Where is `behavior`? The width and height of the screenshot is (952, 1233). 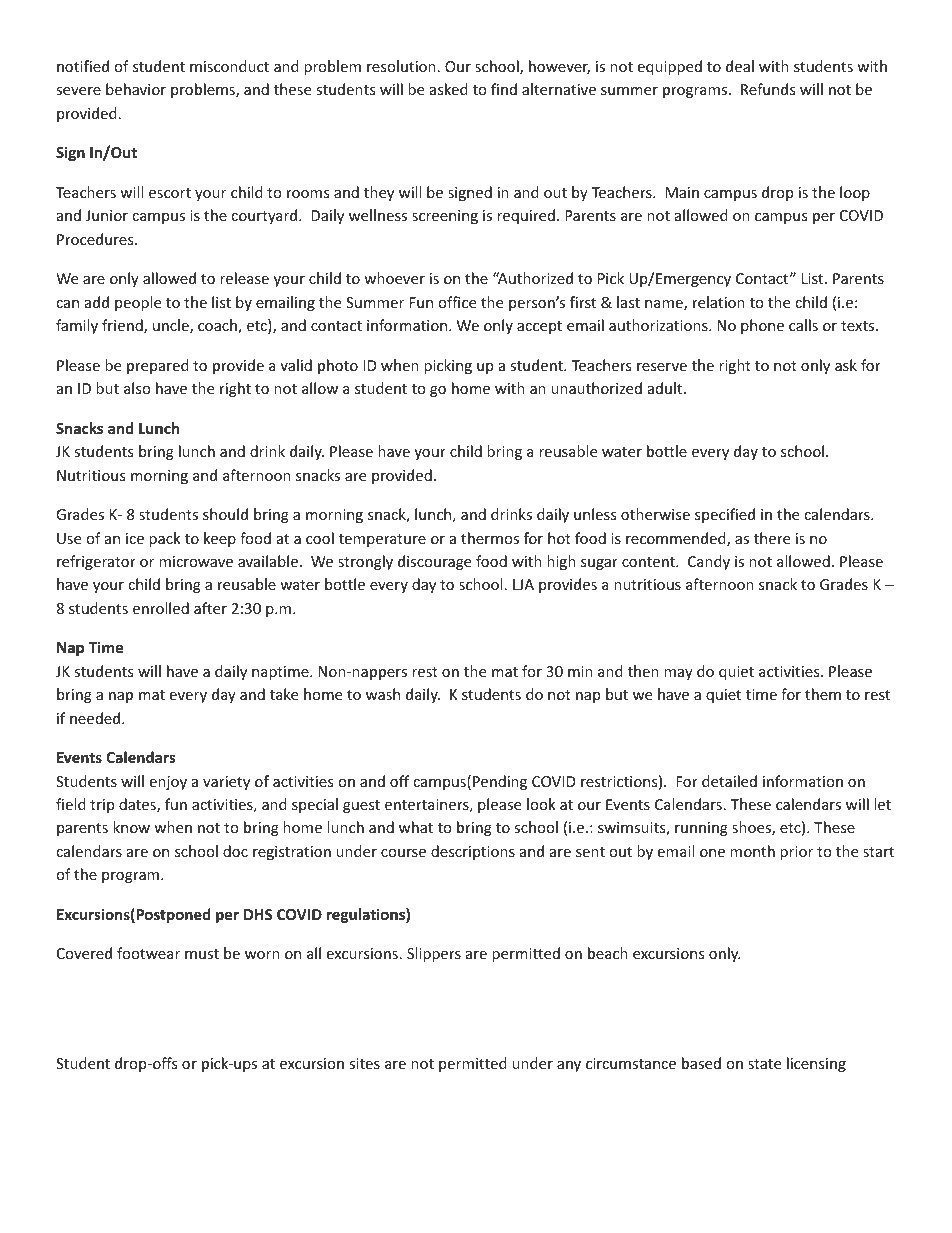
behavior is located at coordinates (136, 89).
